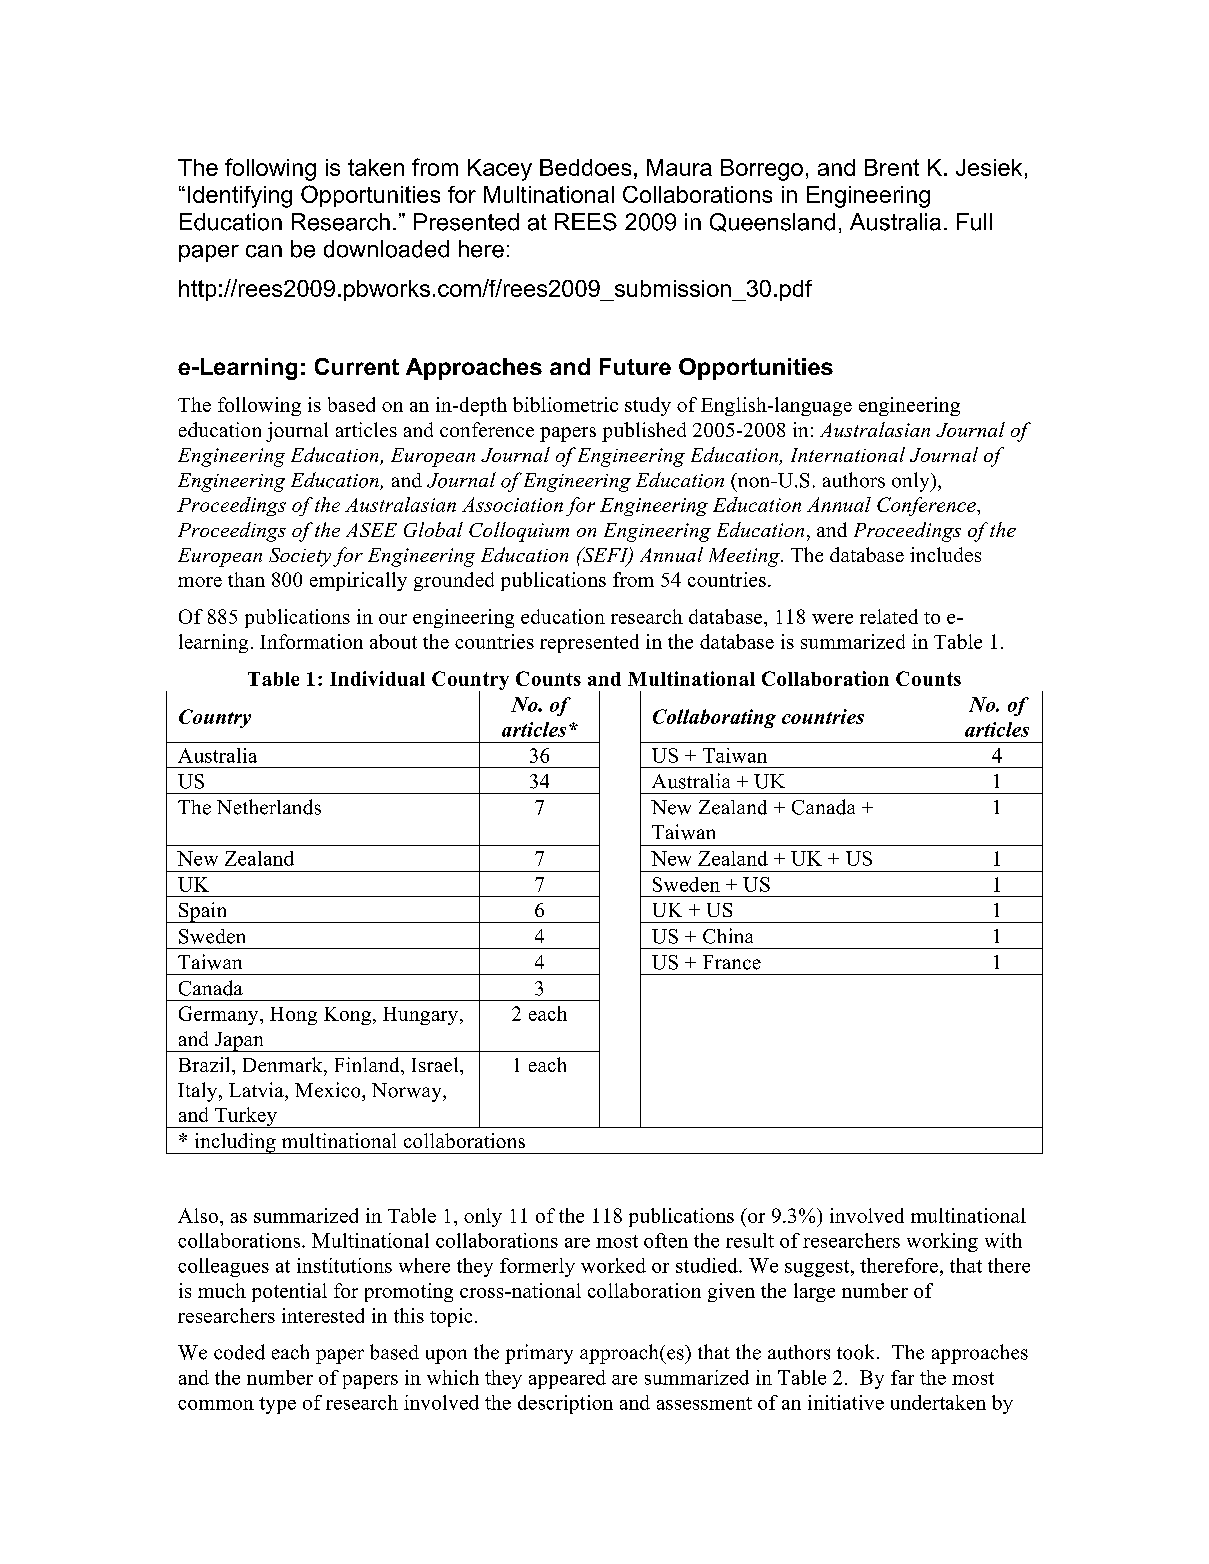  I want to click on type, so click(277, 1405).
